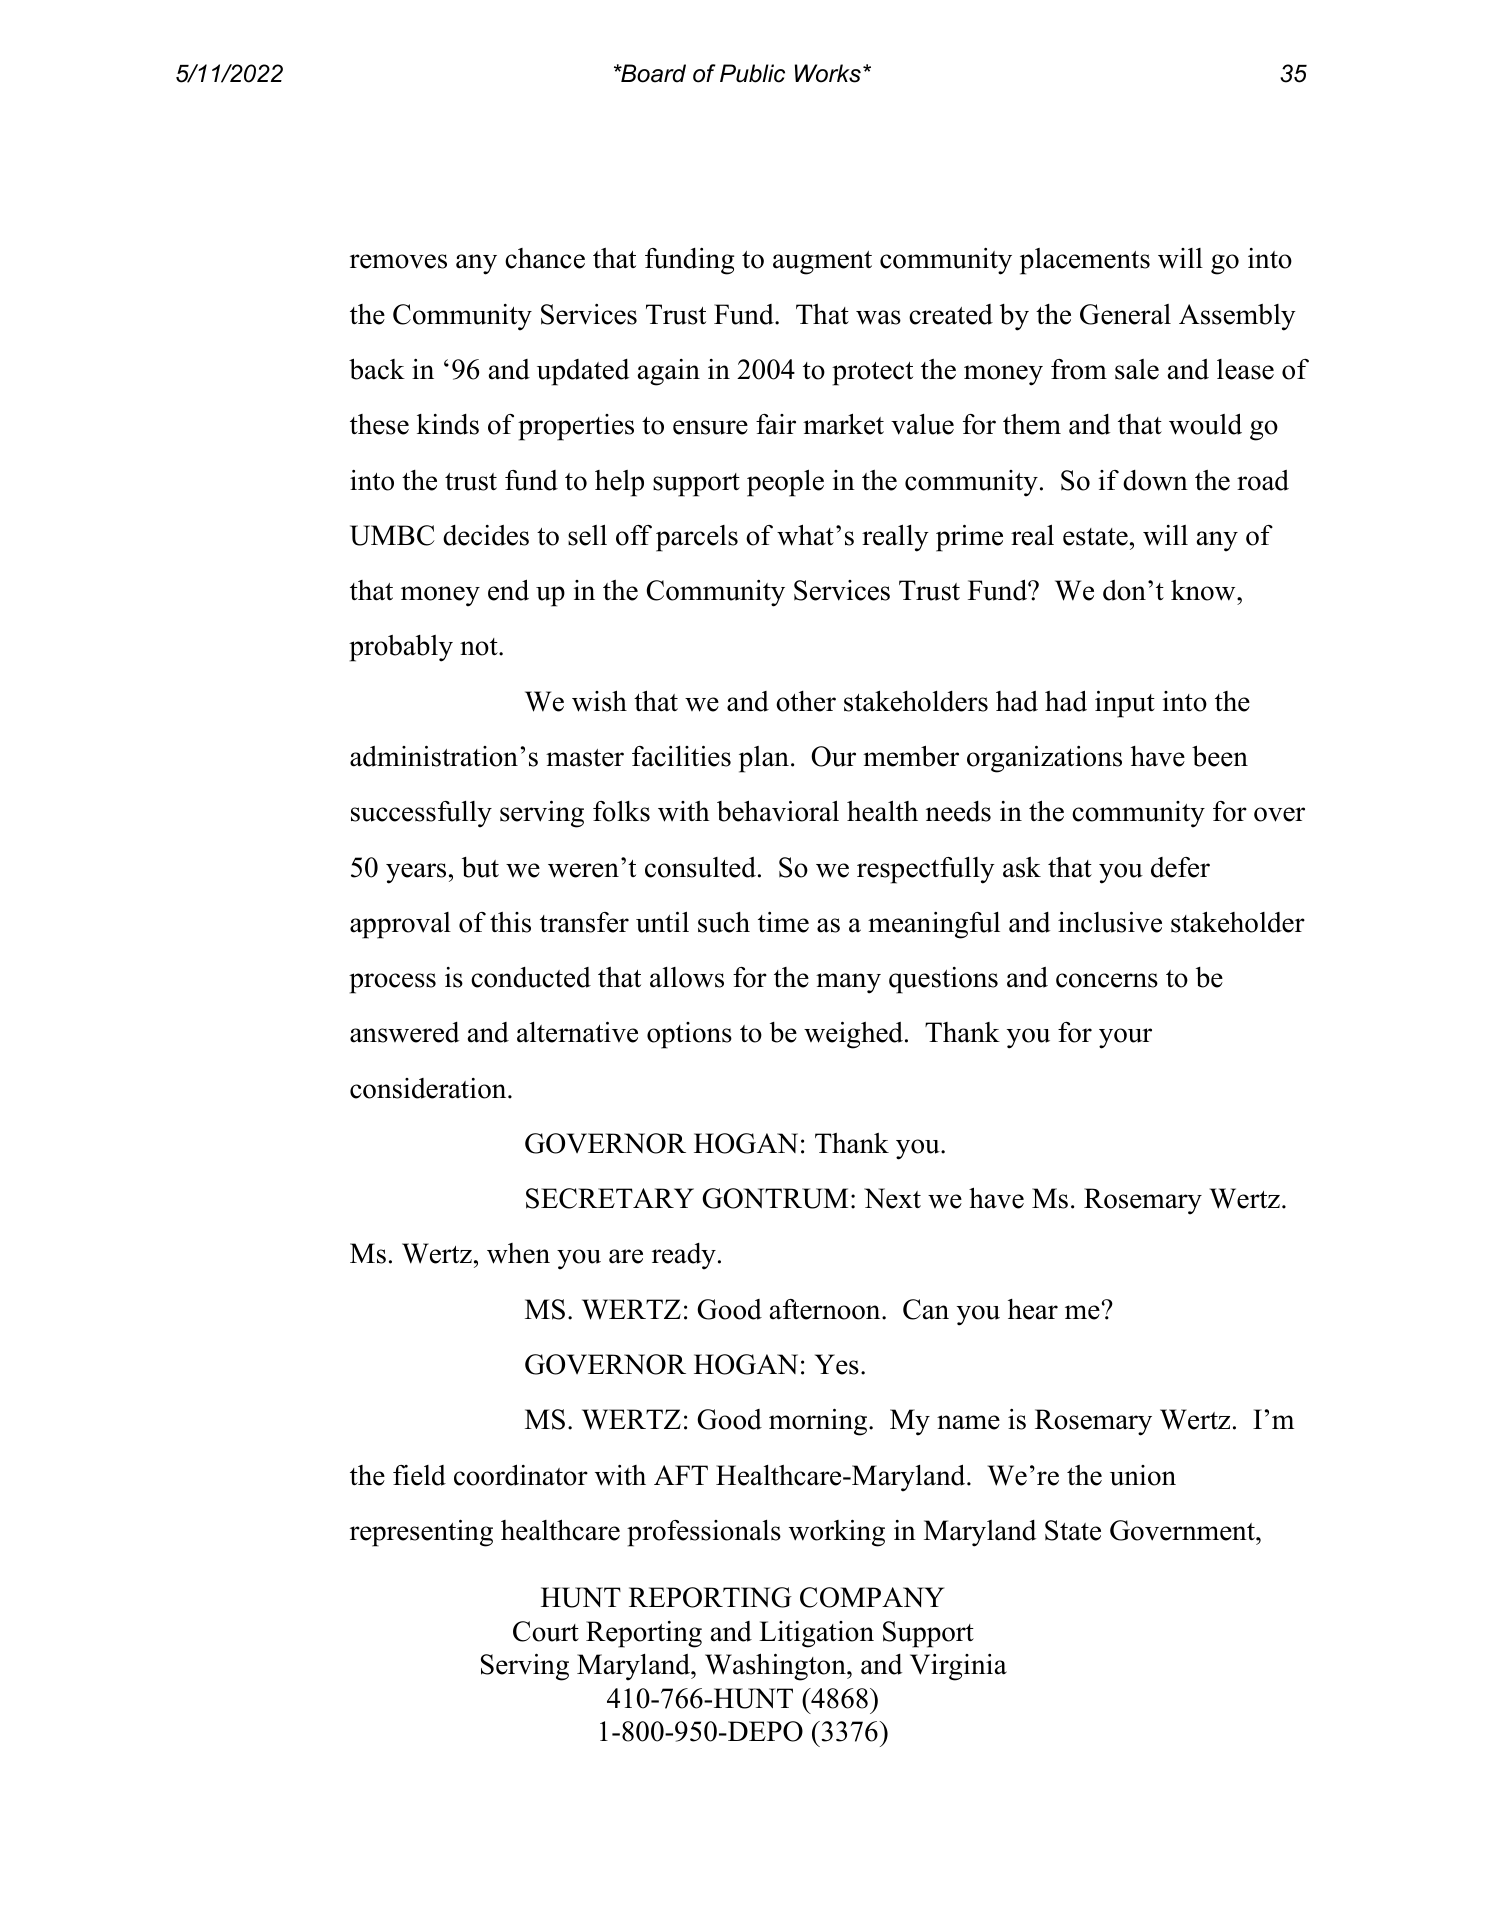  What do you see at coordinates (1085, 261) in the screenshot?
I see `placements` at bounding box center [1085, 261].
